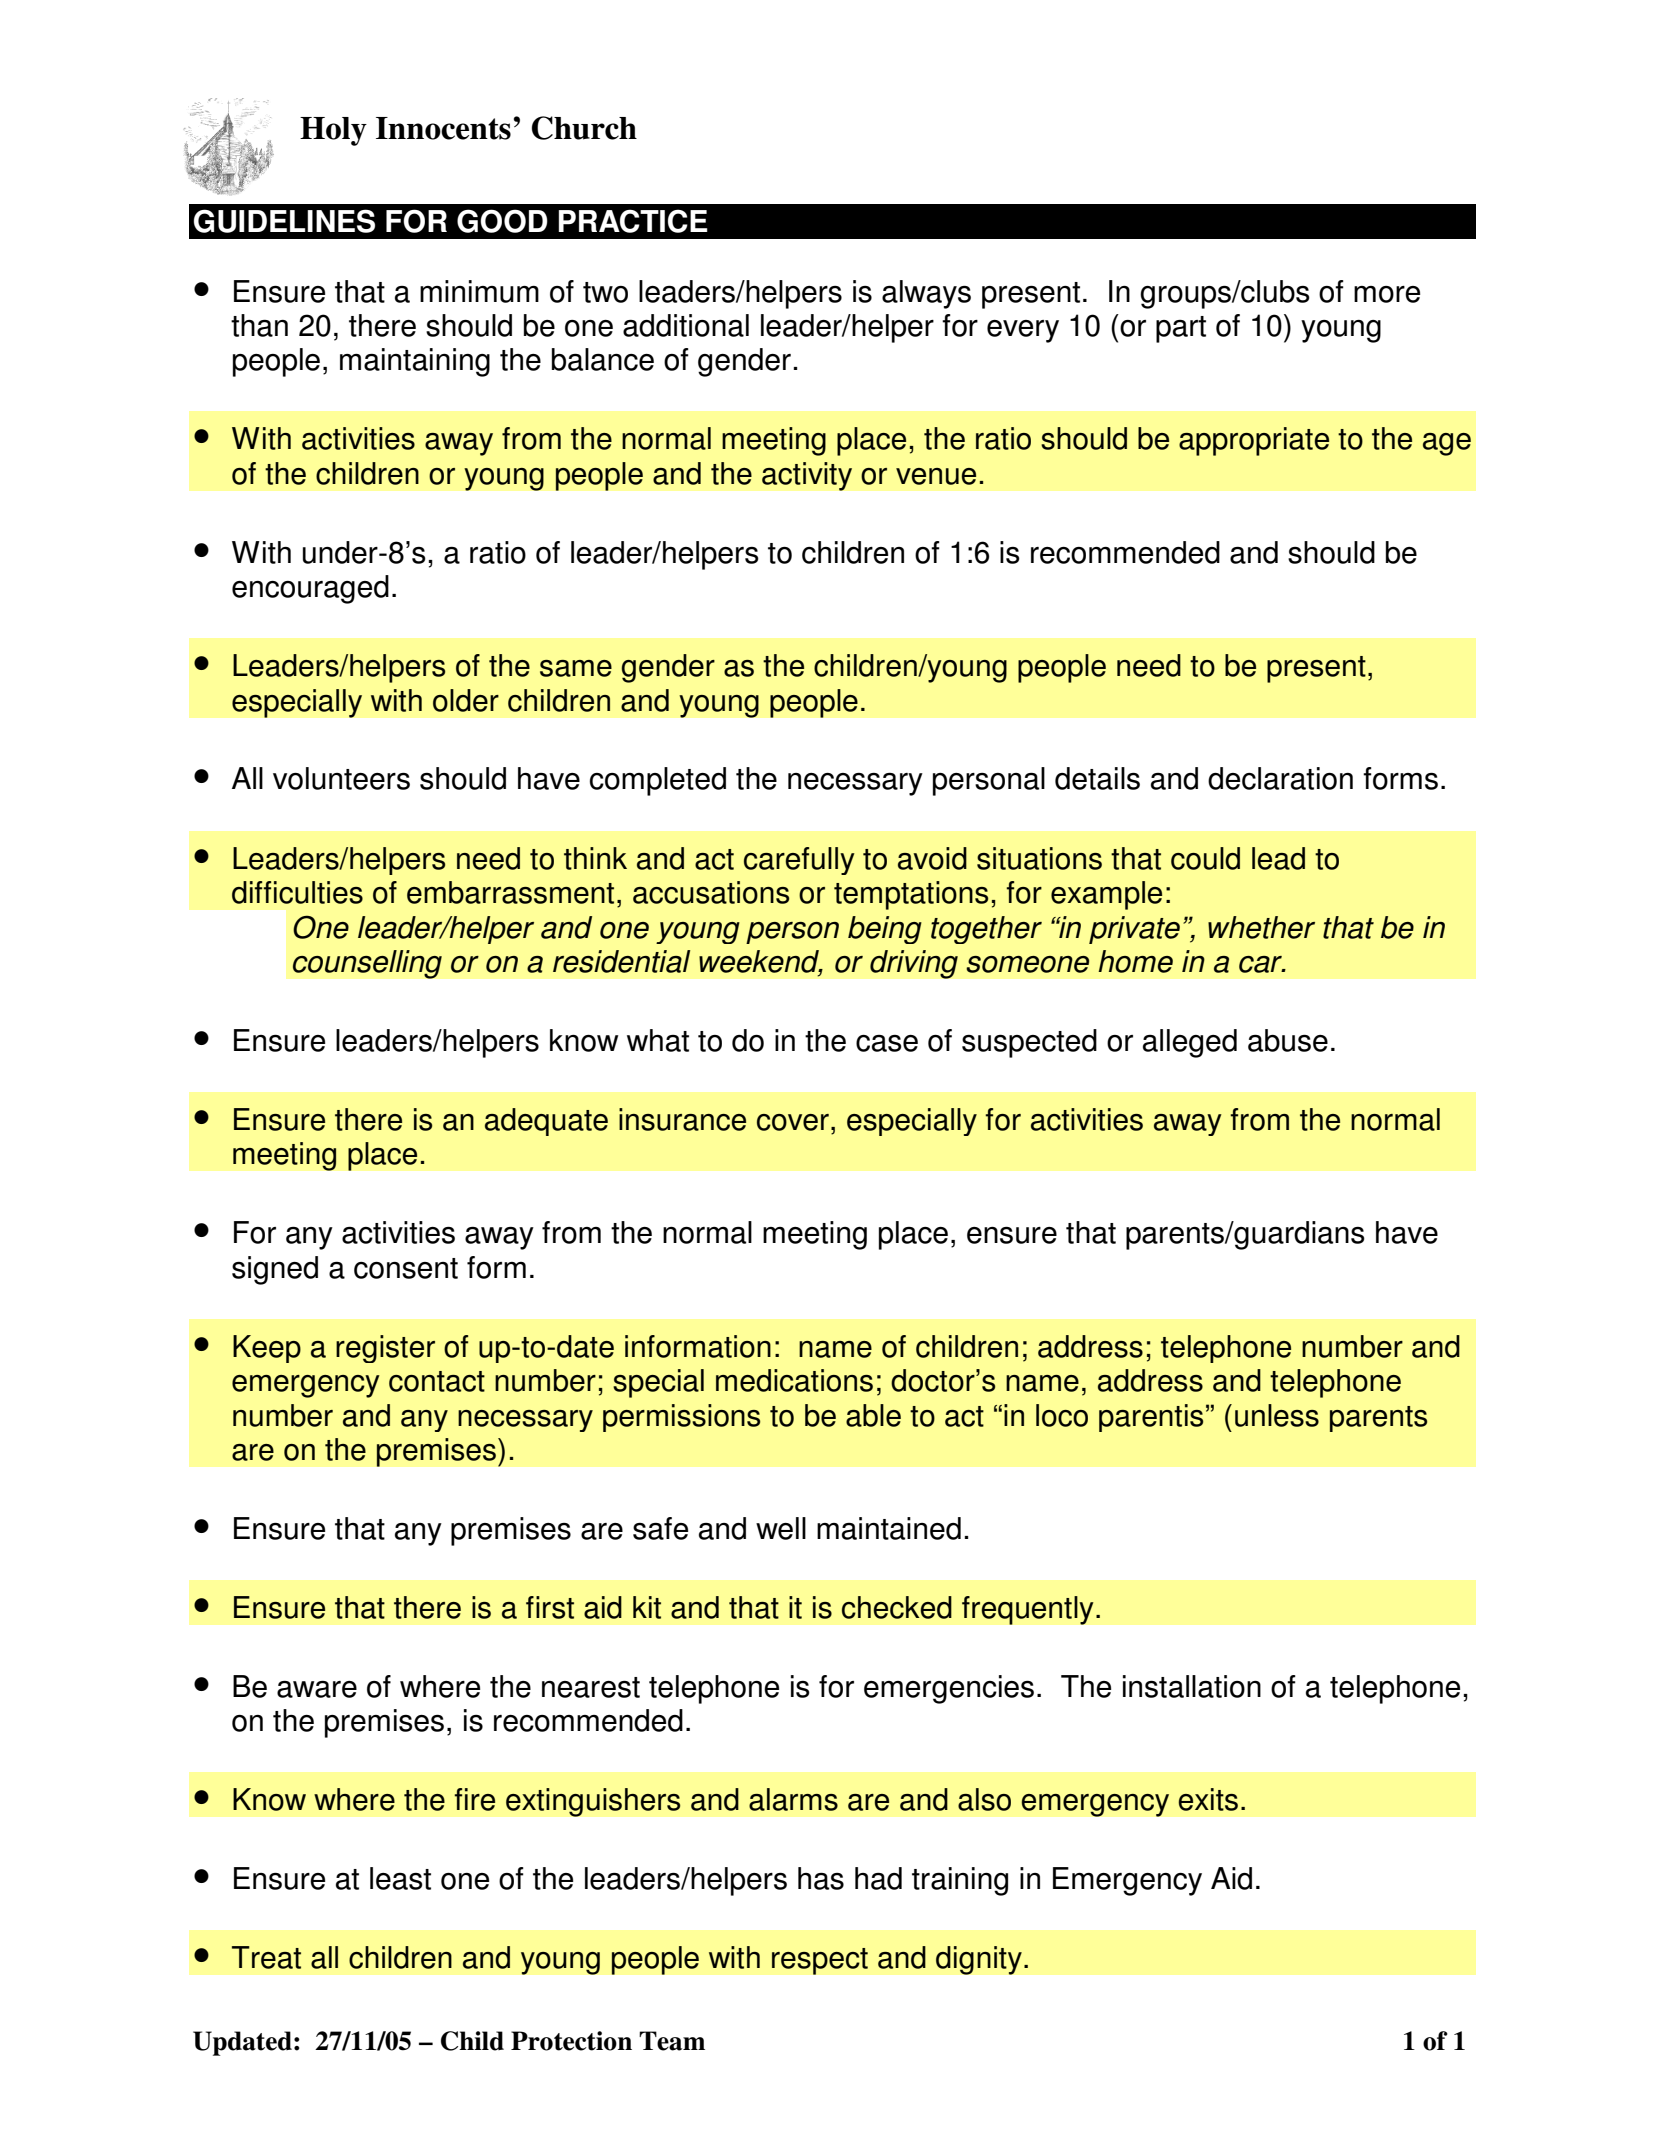 Image resolution: width=1665 pixels, height=2154 pixels. Describe the element at coordinates (793, 1122) in the screenshot. I see `cover` at that location.
